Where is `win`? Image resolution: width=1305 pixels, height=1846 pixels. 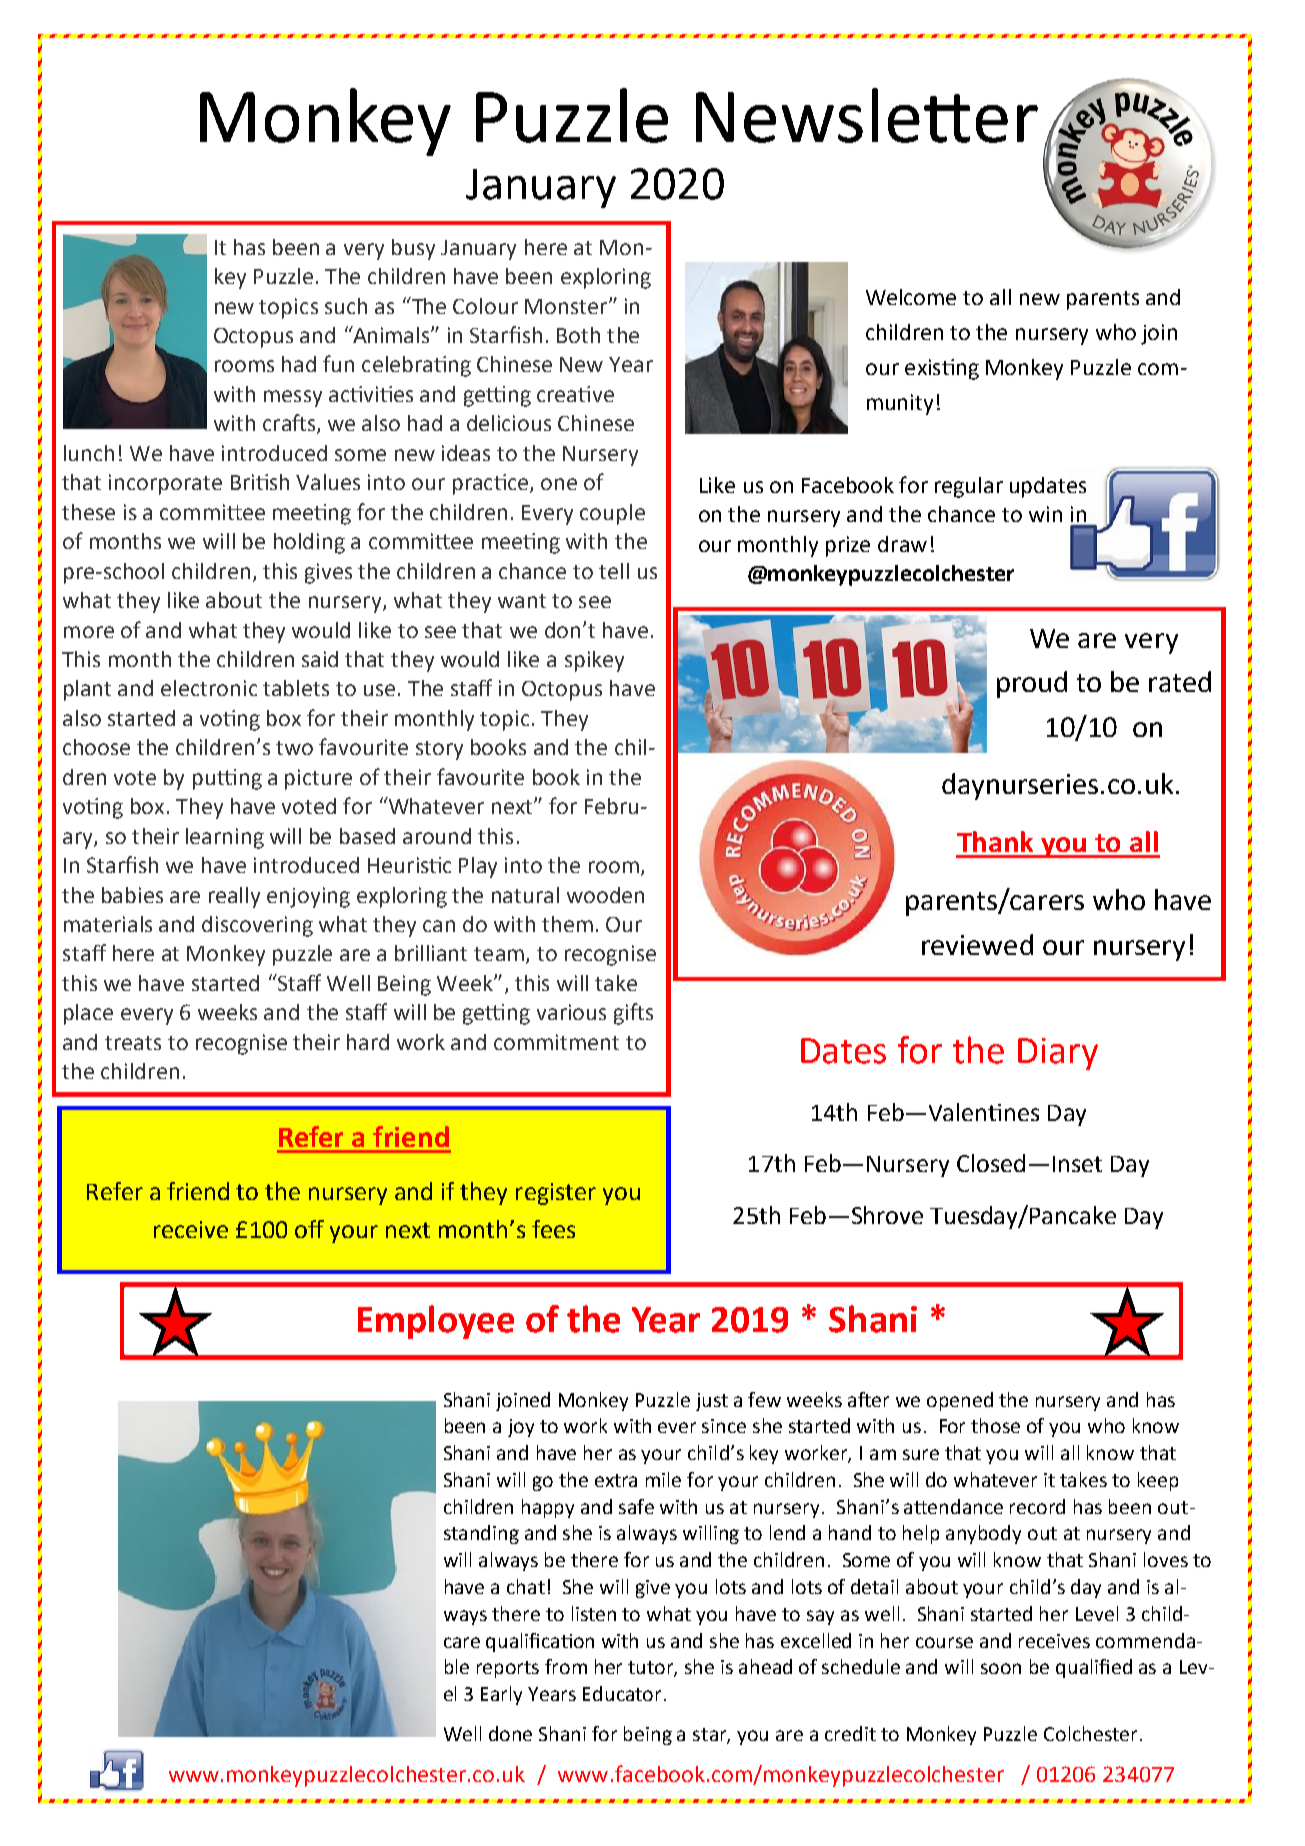
win is located at coordinates (1045, 514).
